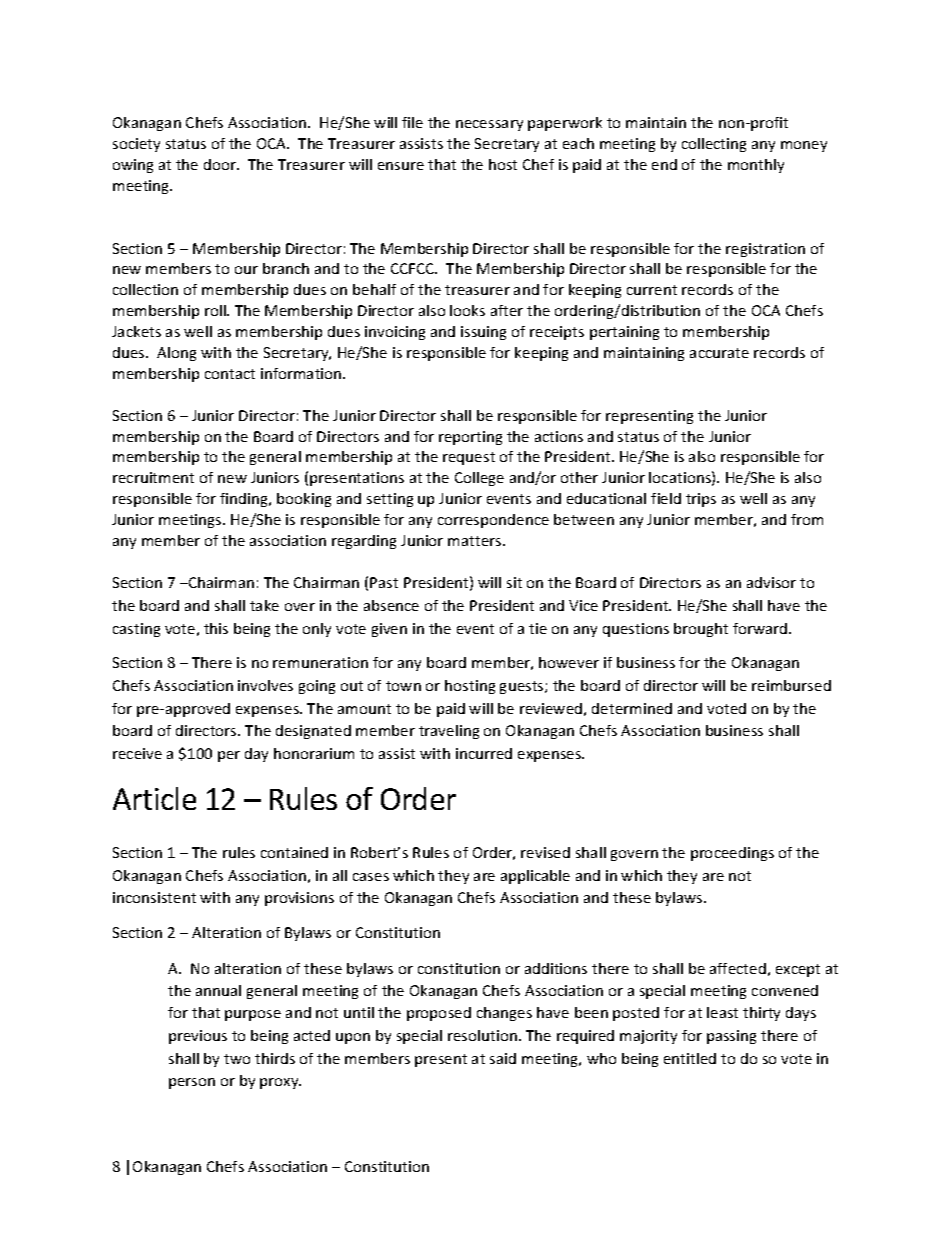  Describe the element at coordinates (482, 1035) in the image. I see `resolution` at that location.
